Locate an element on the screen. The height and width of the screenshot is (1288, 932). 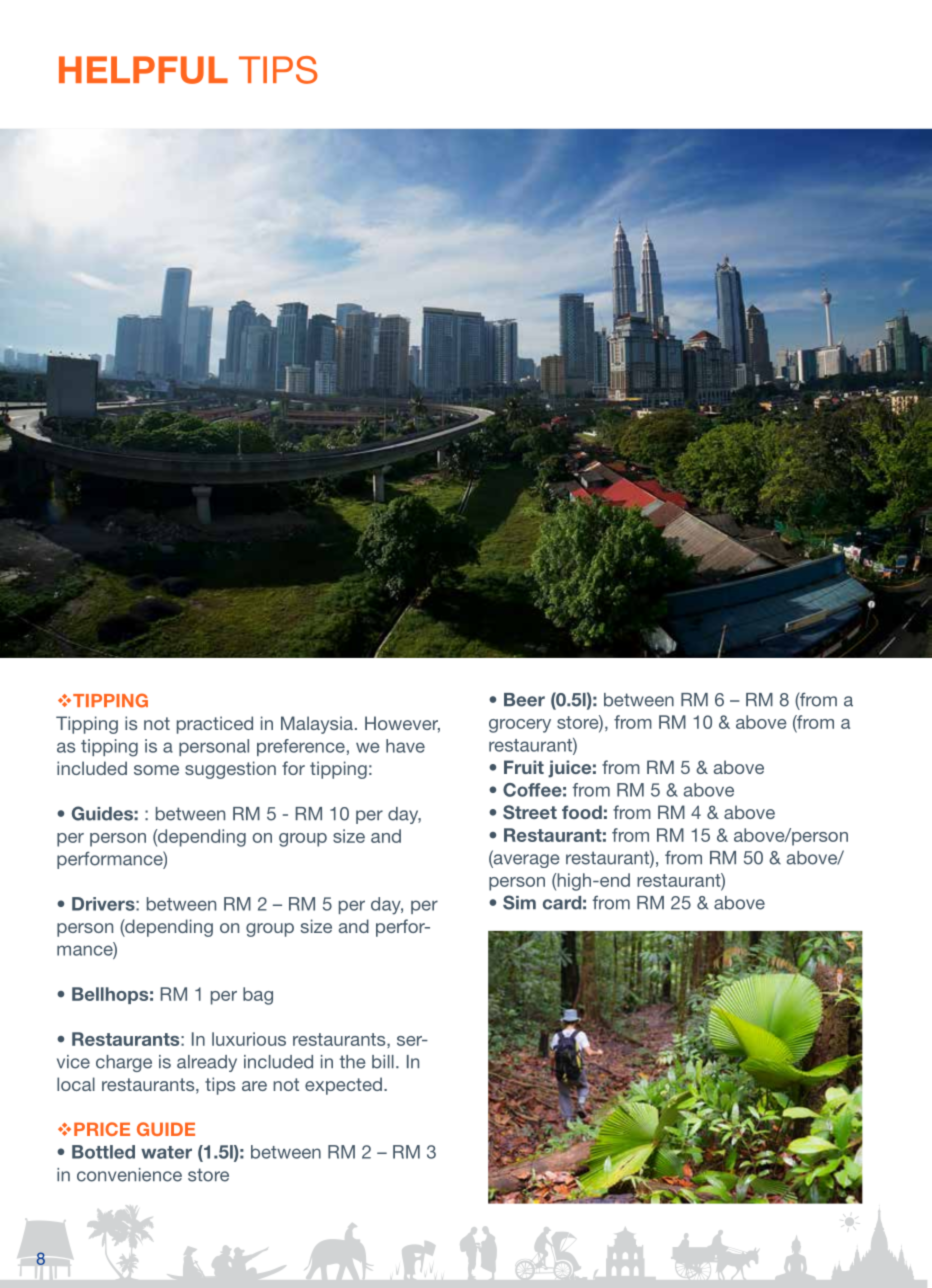
preference is located at coordinates (301, 747).
